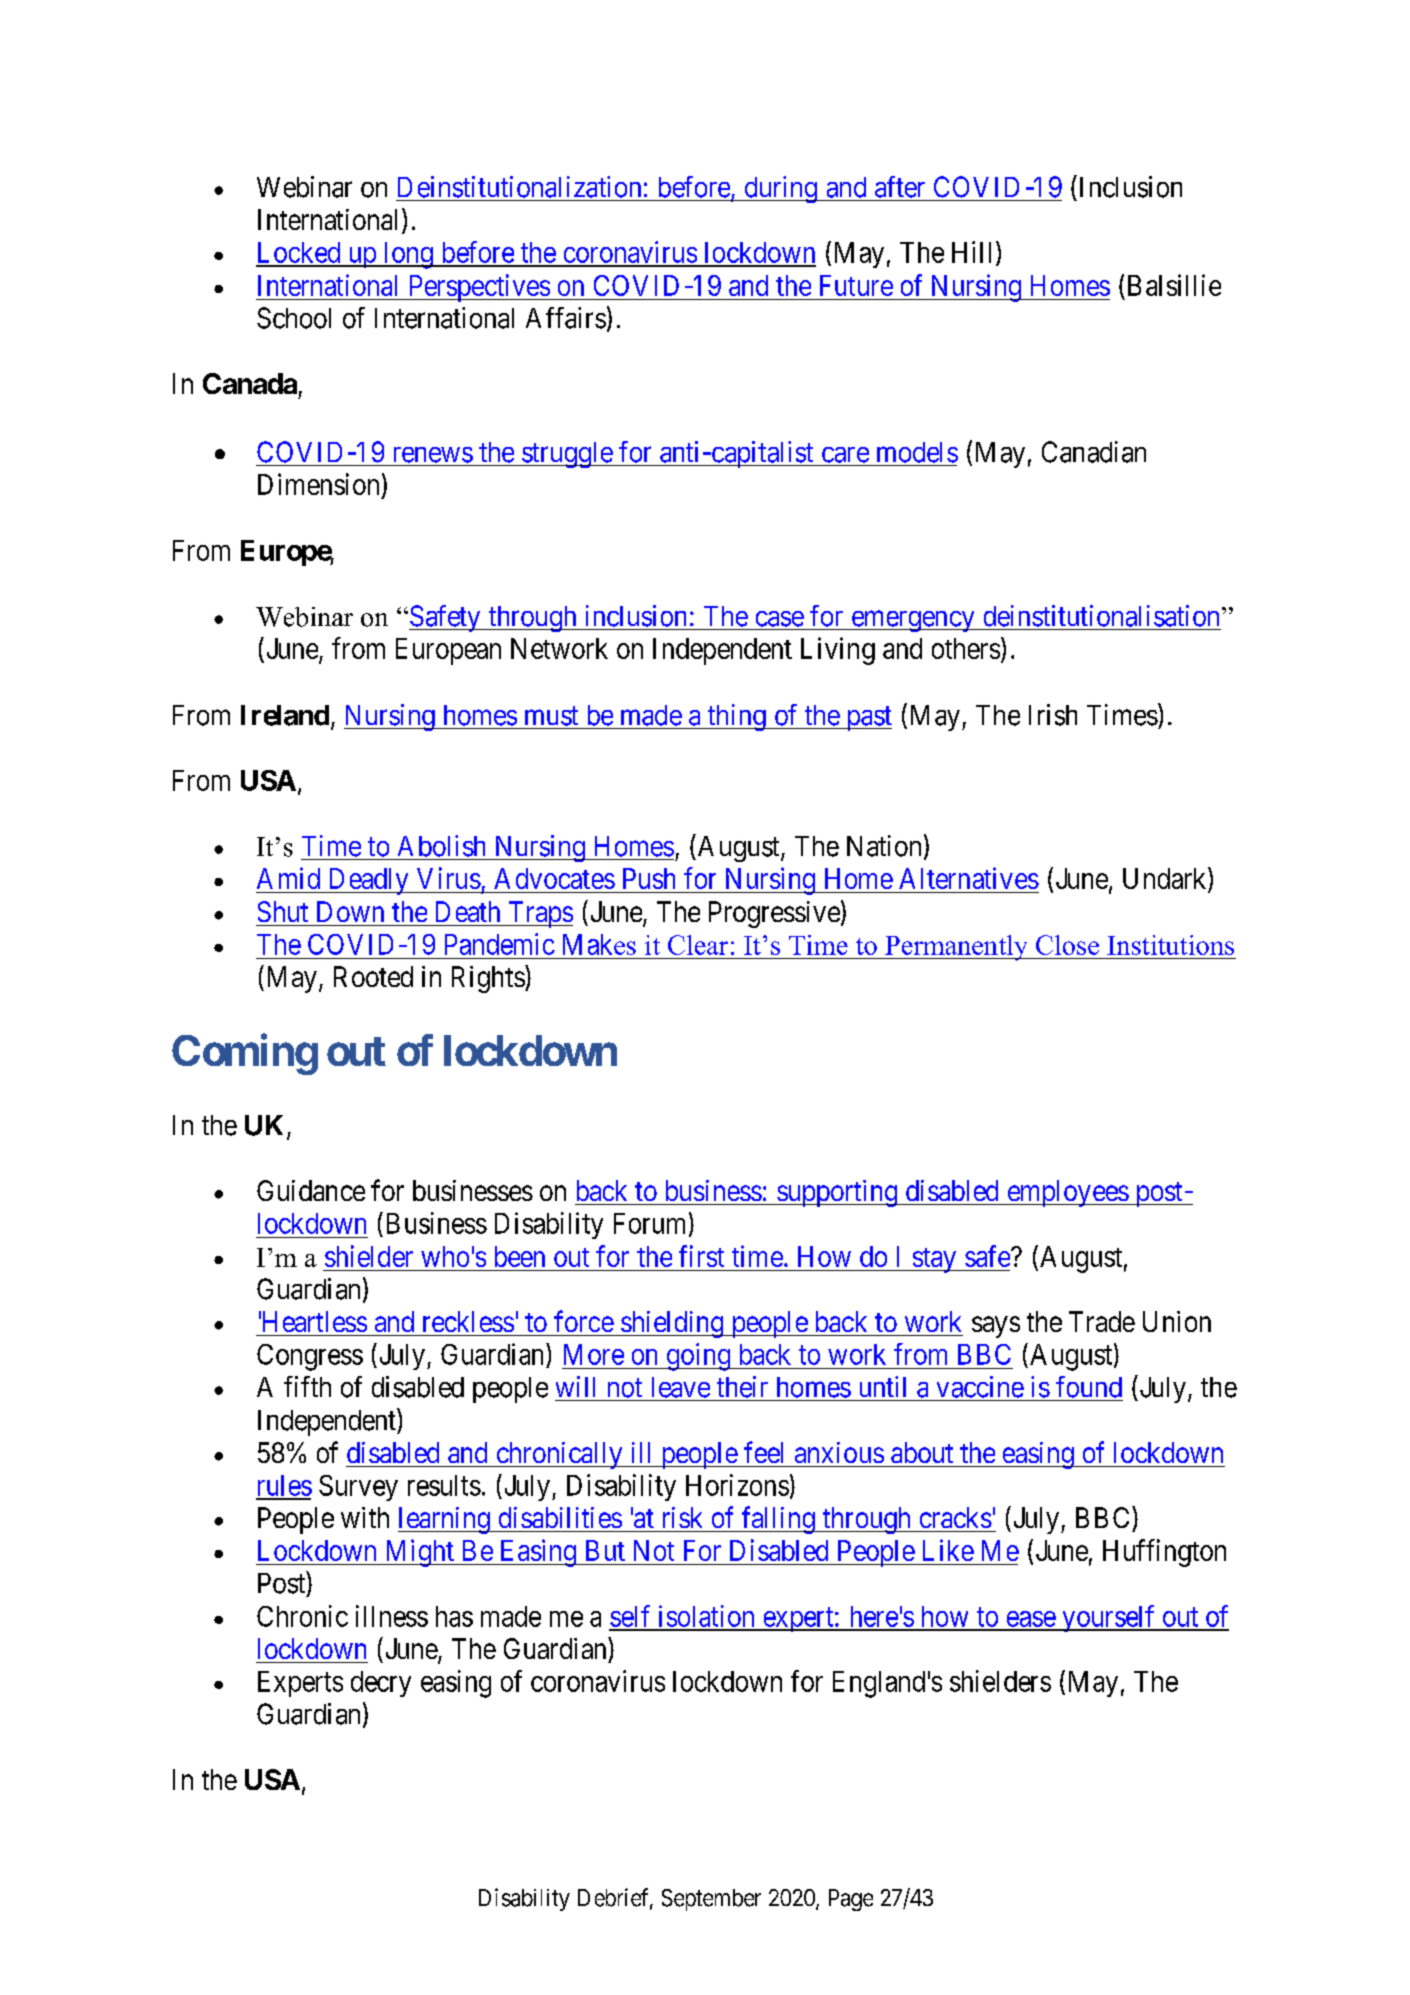  I want to click on Page, so click(851, 1900).
